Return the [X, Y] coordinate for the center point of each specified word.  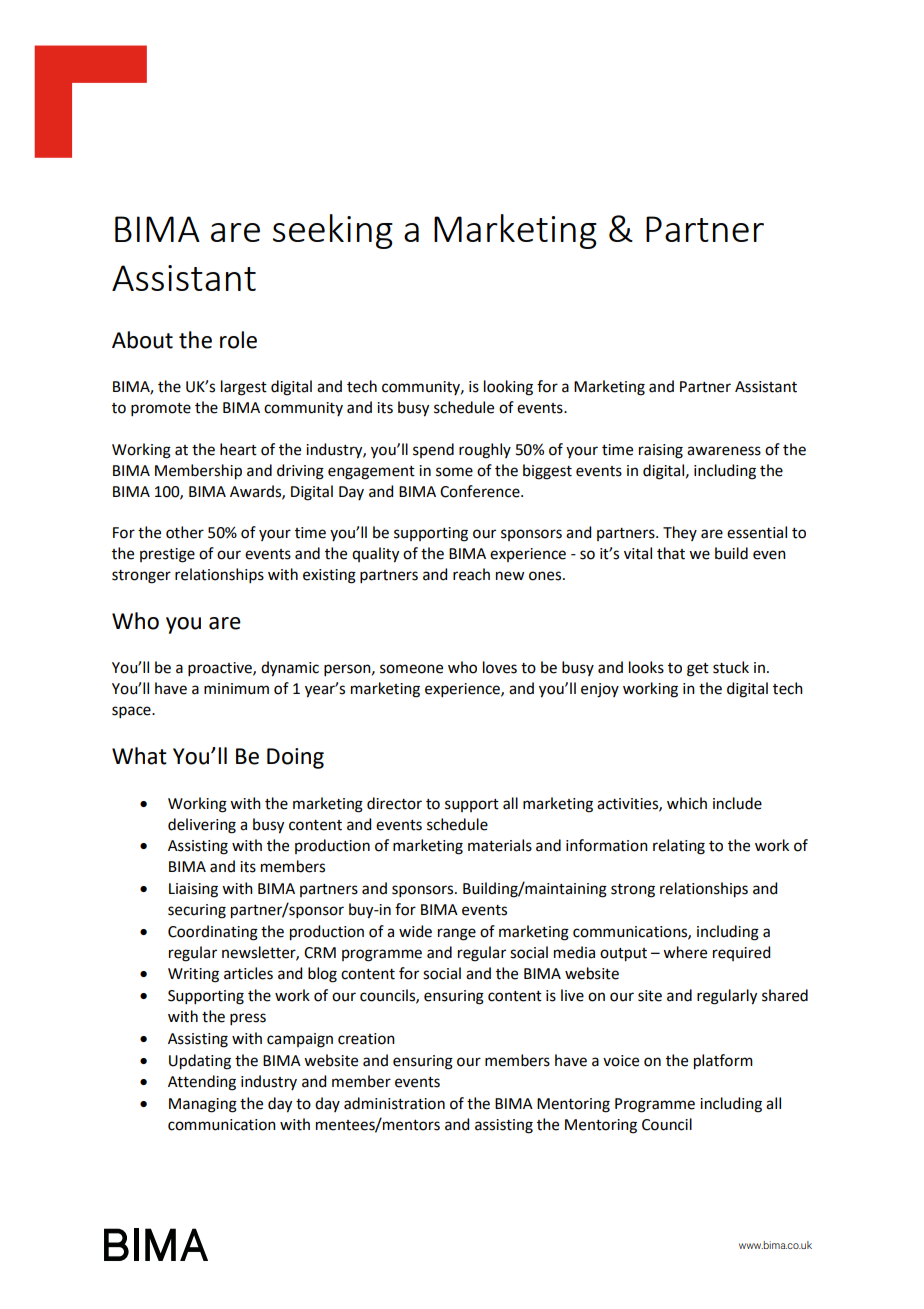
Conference [481, 491]
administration [394, 1103]
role [238, 340]
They [680, 533]
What [139, 756]
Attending [202, 1083]
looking [508, 388]
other [185, 532]
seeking [333, 231]
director [394, 803]
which [687, 803]
